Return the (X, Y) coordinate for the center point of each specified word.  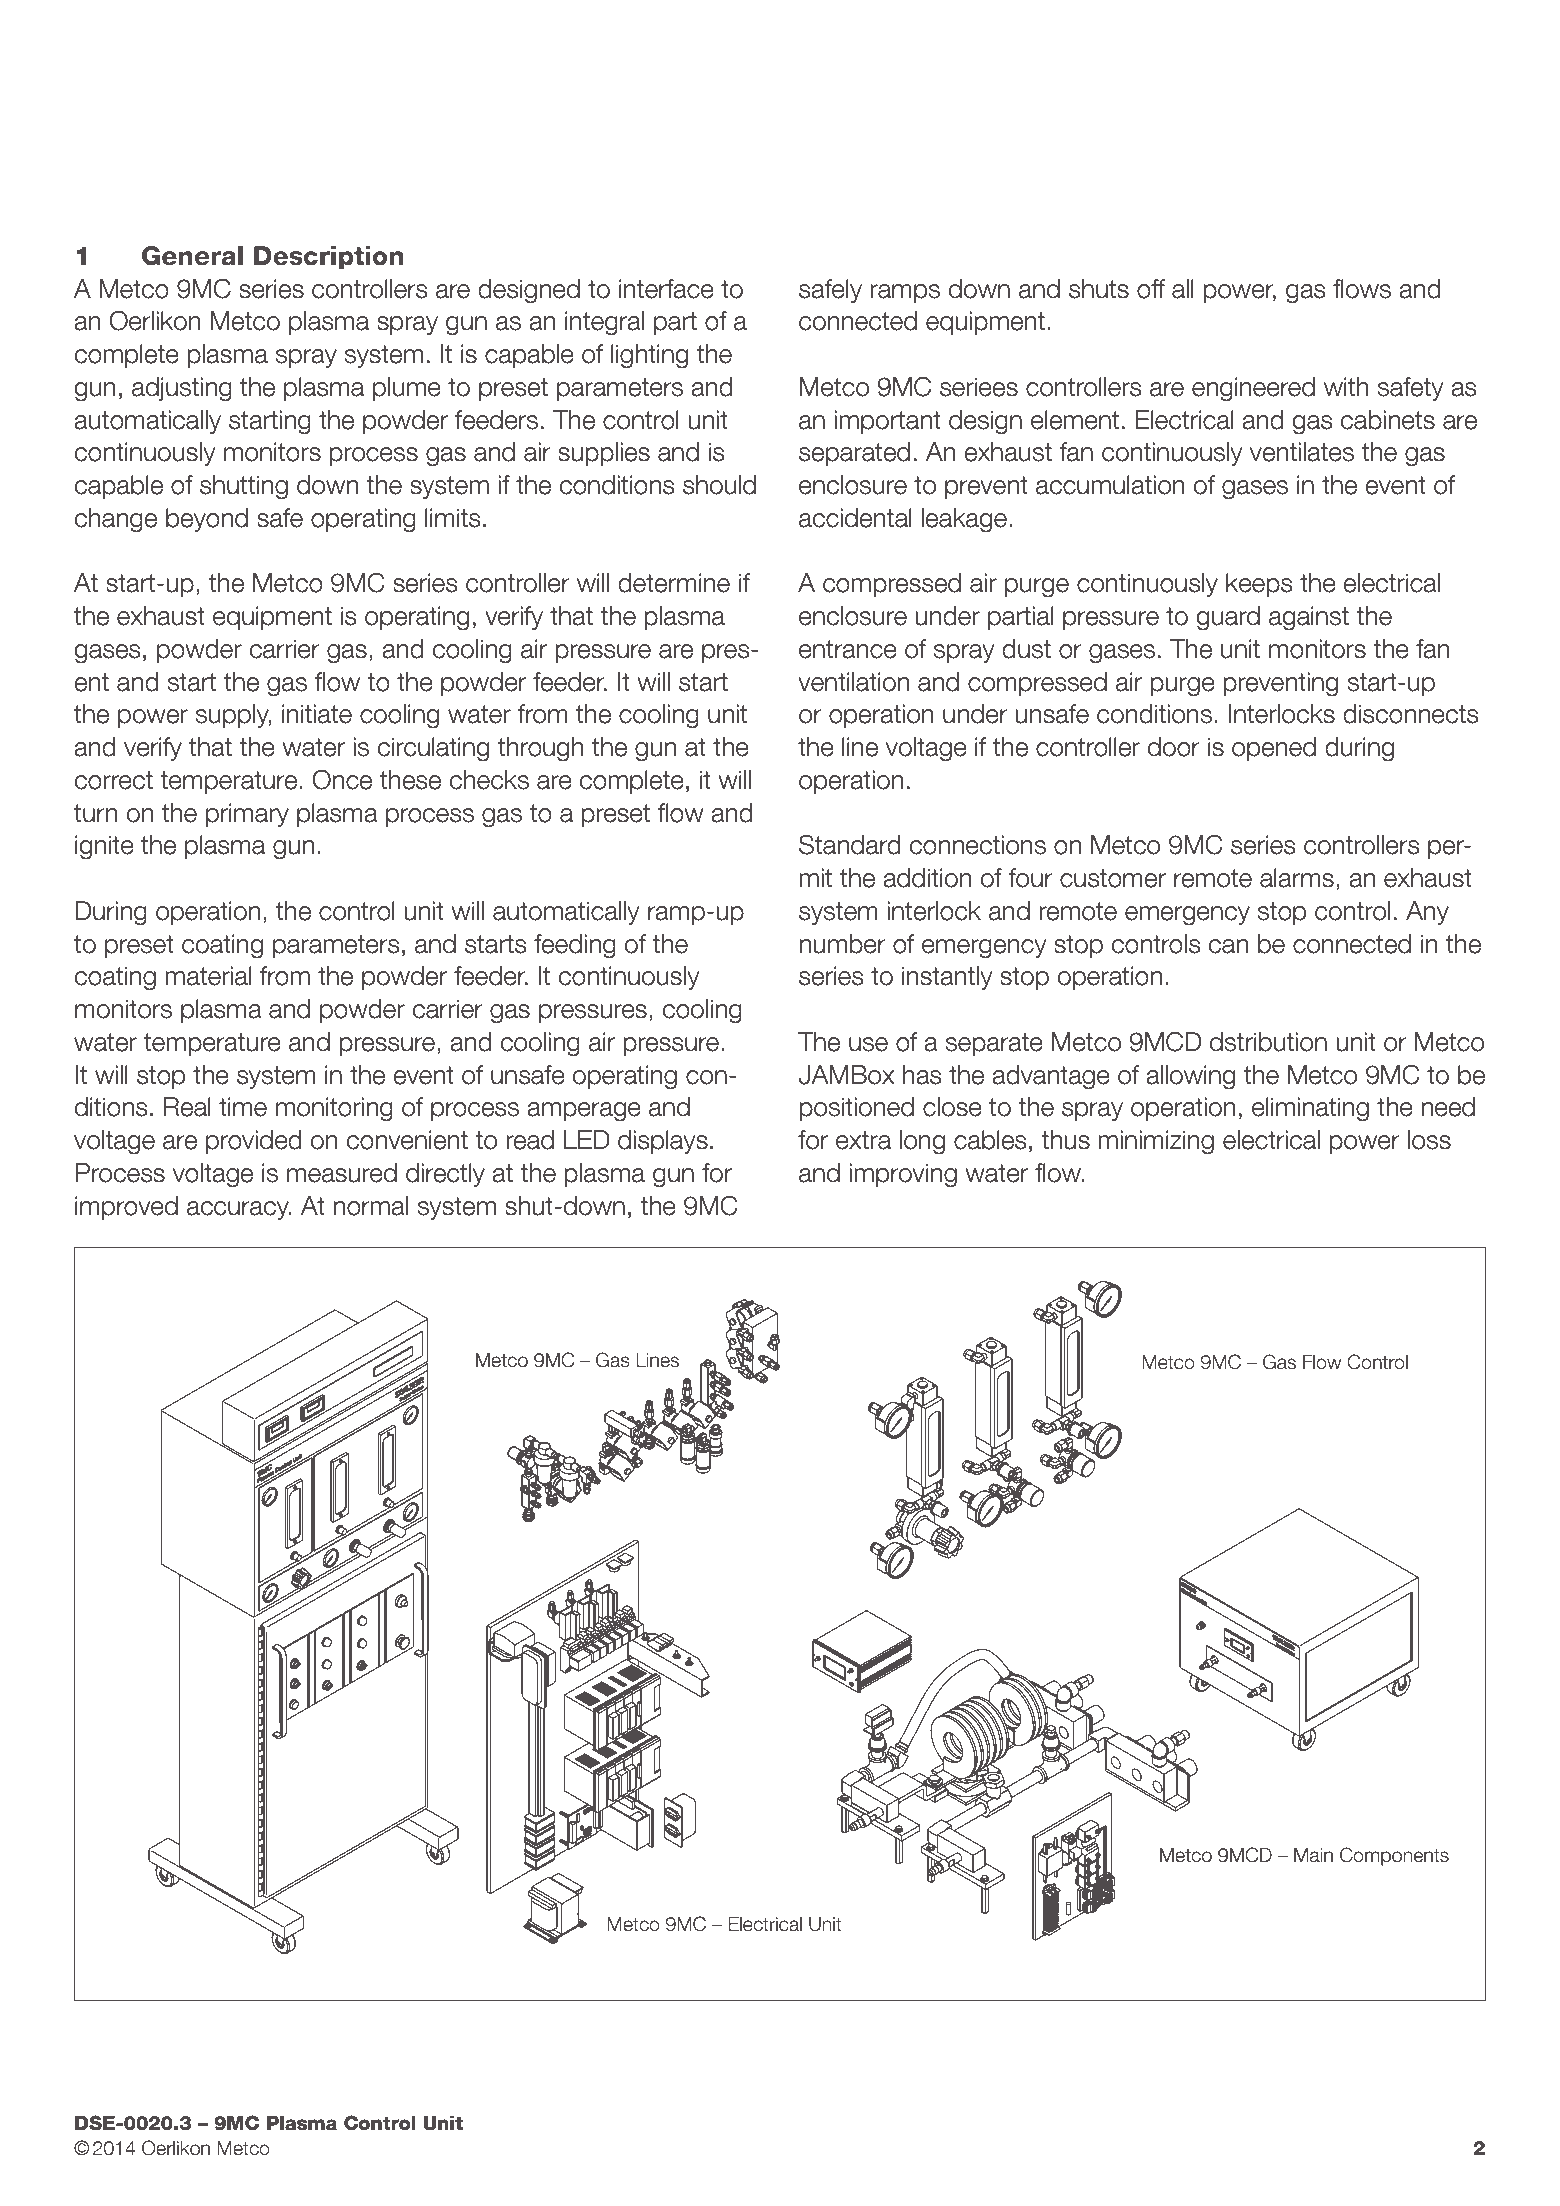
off (1151, 289)
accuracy (239, 1210)
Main (1313, 1855)
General (192, 256)
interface (666, 289)
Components (1394, 1856)
